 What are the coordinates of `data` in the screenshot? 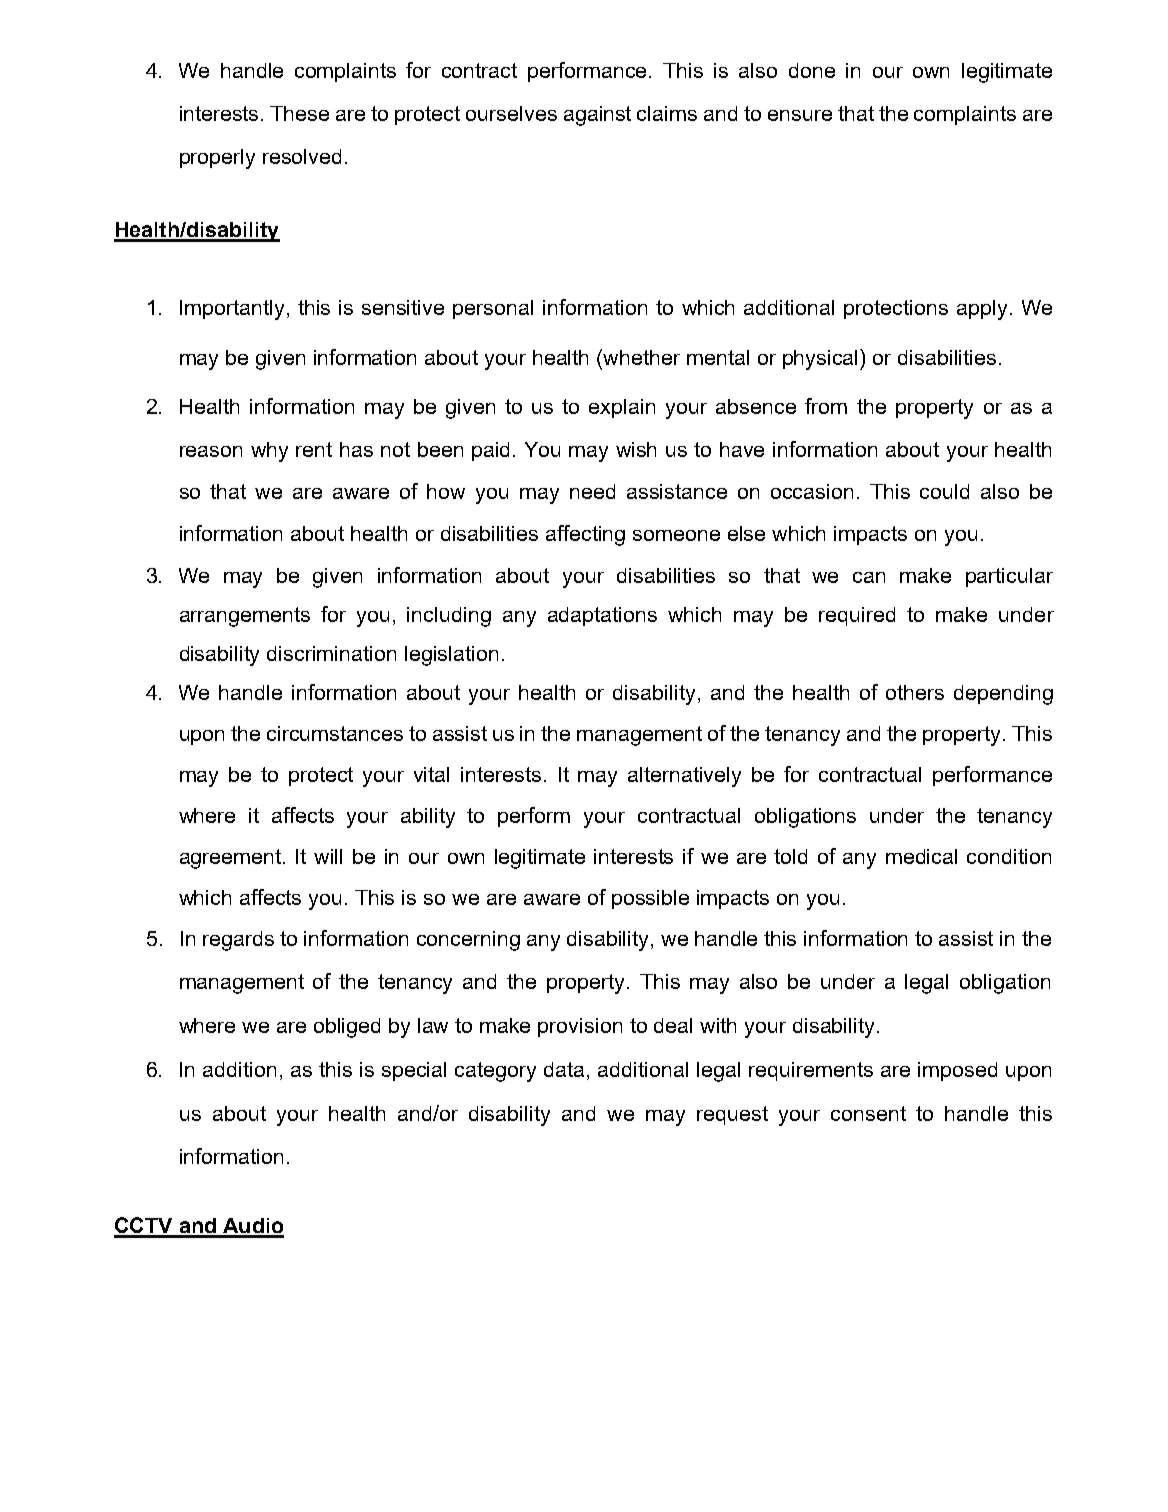 It's located at (564, 1069).
